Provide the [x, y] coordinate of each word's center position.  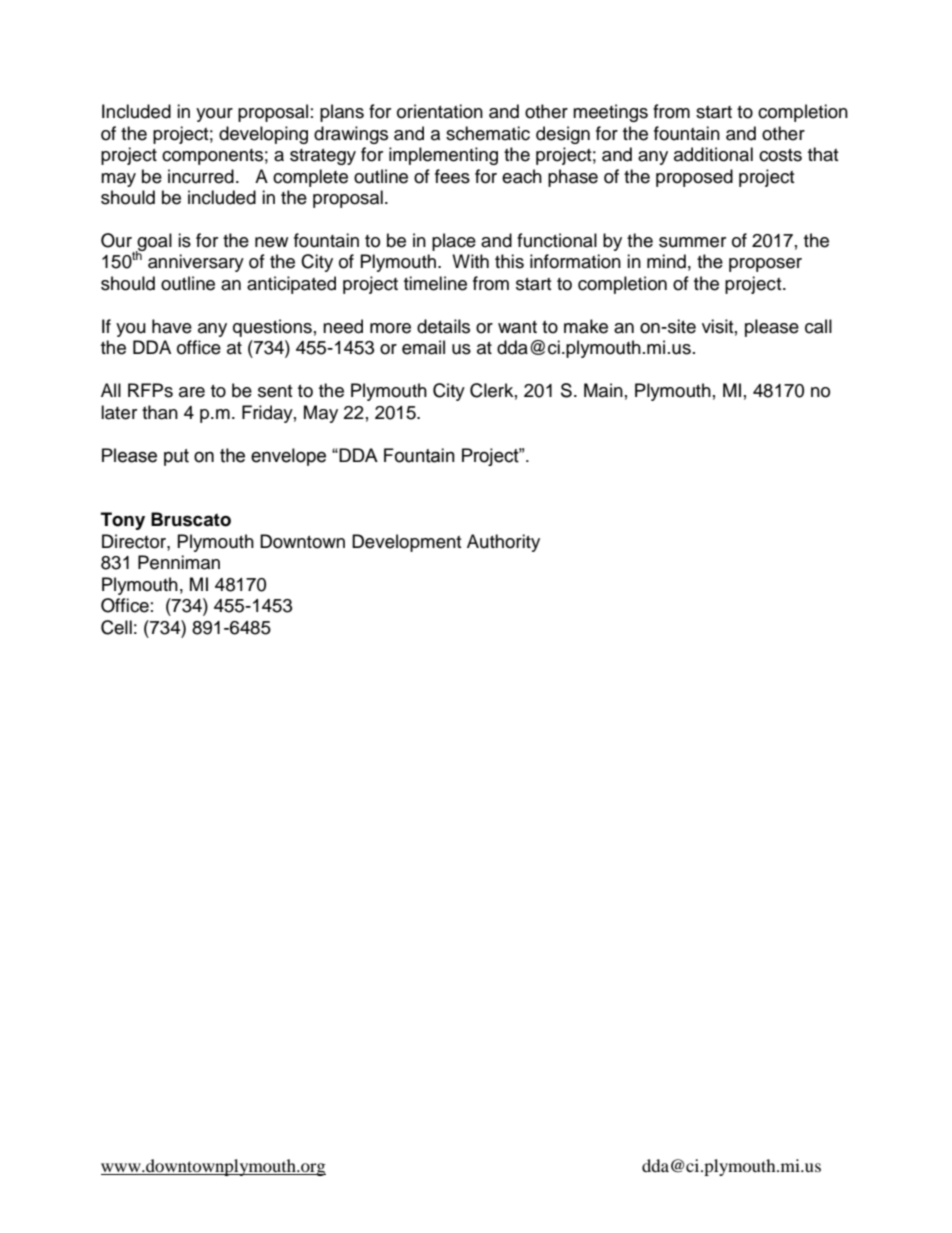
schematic [488, 133]
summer [692, 242]
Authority [503, 543]
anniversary [196, 263]
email [423, 347]
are [192, 392]
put [176, 457]
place [454, 242]
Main [603, 390]
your [214, 115]
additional [713, 154]
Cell [116, 627]
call [818, 326]
